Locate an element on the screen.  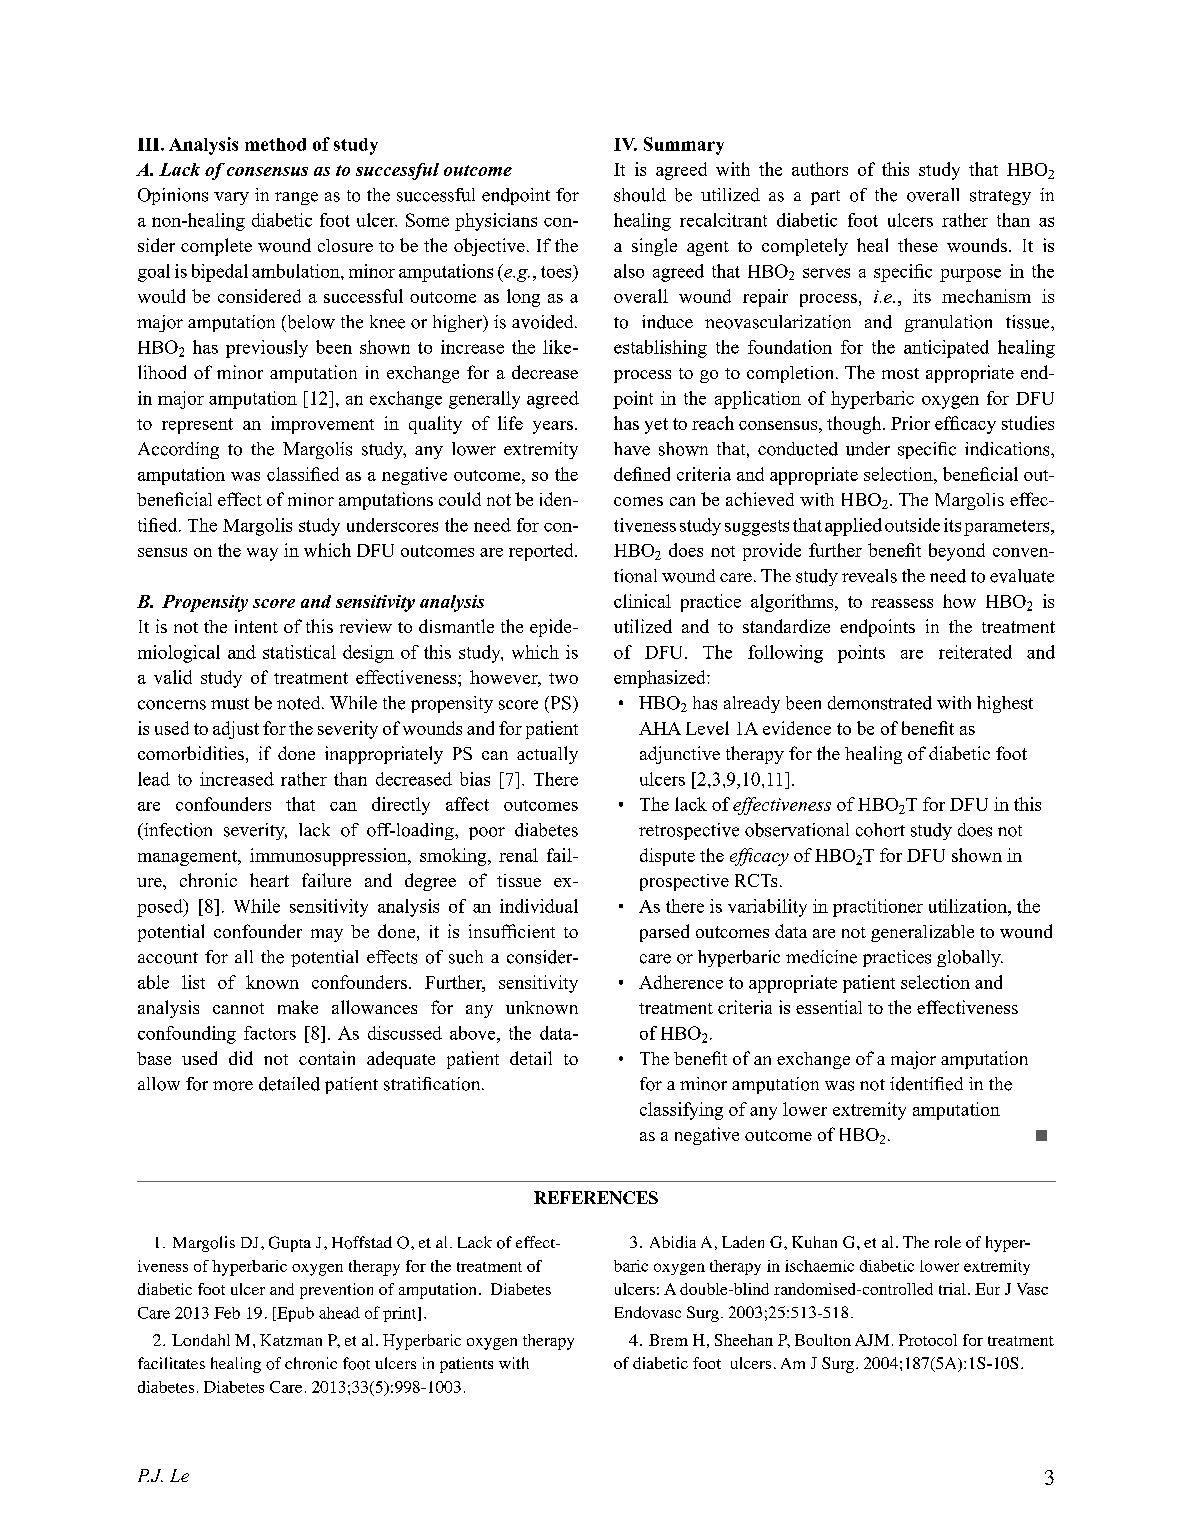
Protocol is located at coordinates (928, 1340).
